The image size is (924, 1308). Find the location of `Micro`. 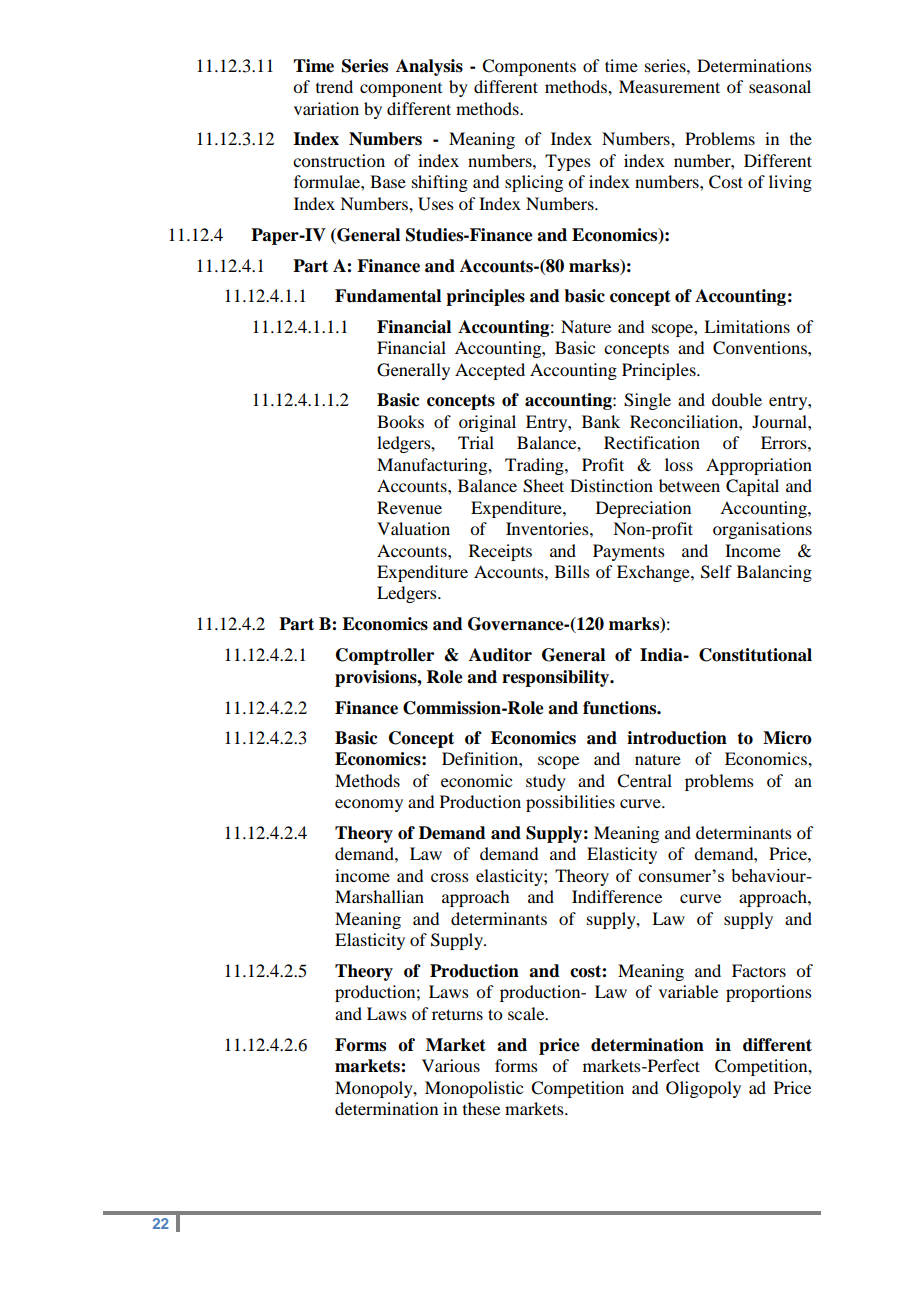

Micro is located at coordinates (787, 738).
